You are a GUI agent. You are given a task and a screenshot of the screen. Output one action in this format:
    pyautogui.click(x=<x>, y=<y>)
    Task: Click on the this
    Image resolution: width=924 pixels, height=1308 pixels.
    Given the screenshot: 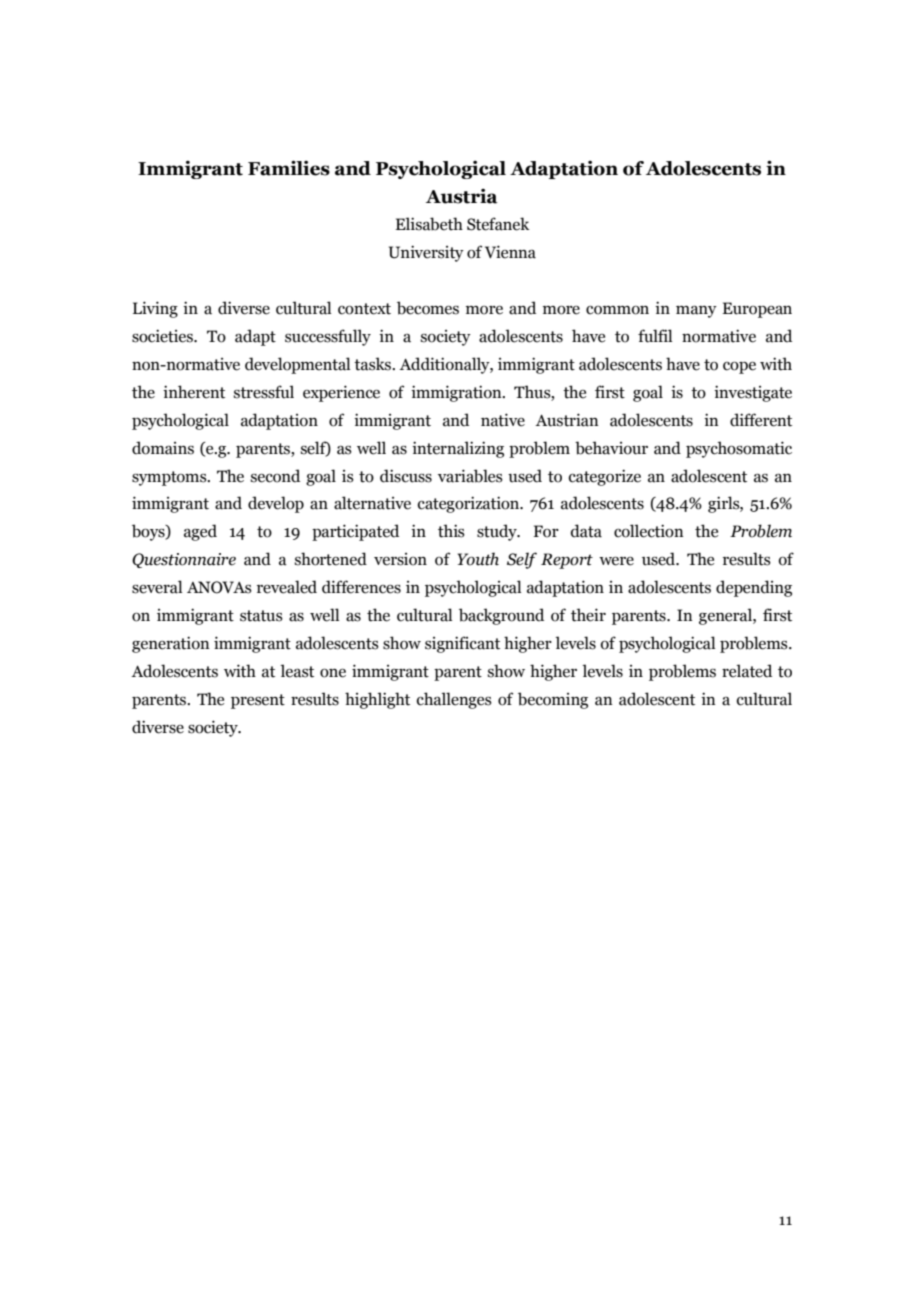 What is the action you would take?
    pyautogui.click(x=451, y=531)
